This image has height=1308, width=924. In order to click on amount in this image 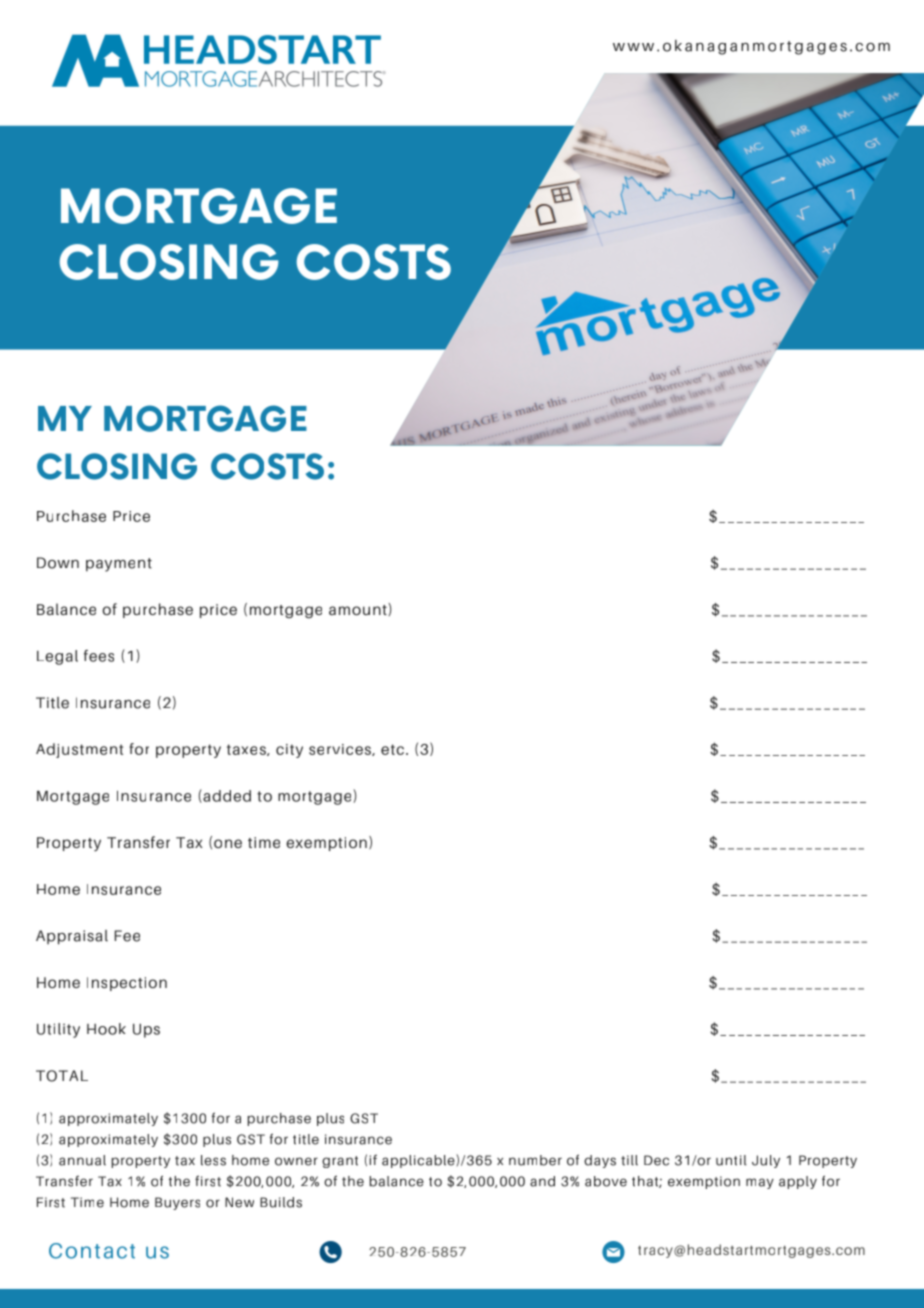, I will do `click(359, 609)`.
